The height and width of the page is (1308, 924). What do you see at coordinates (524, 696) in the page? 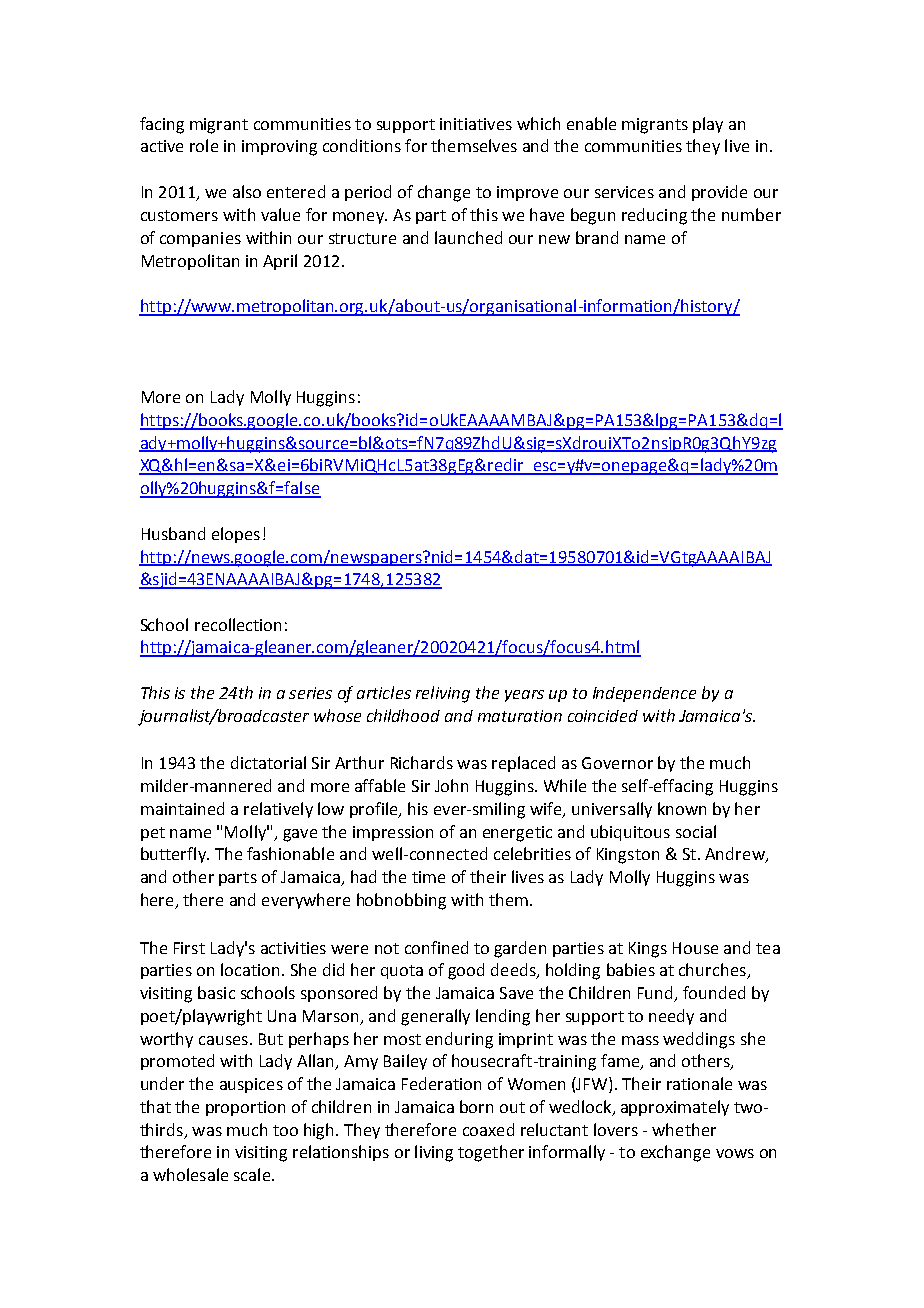
I see `years` at bounding box center [524, 696].
